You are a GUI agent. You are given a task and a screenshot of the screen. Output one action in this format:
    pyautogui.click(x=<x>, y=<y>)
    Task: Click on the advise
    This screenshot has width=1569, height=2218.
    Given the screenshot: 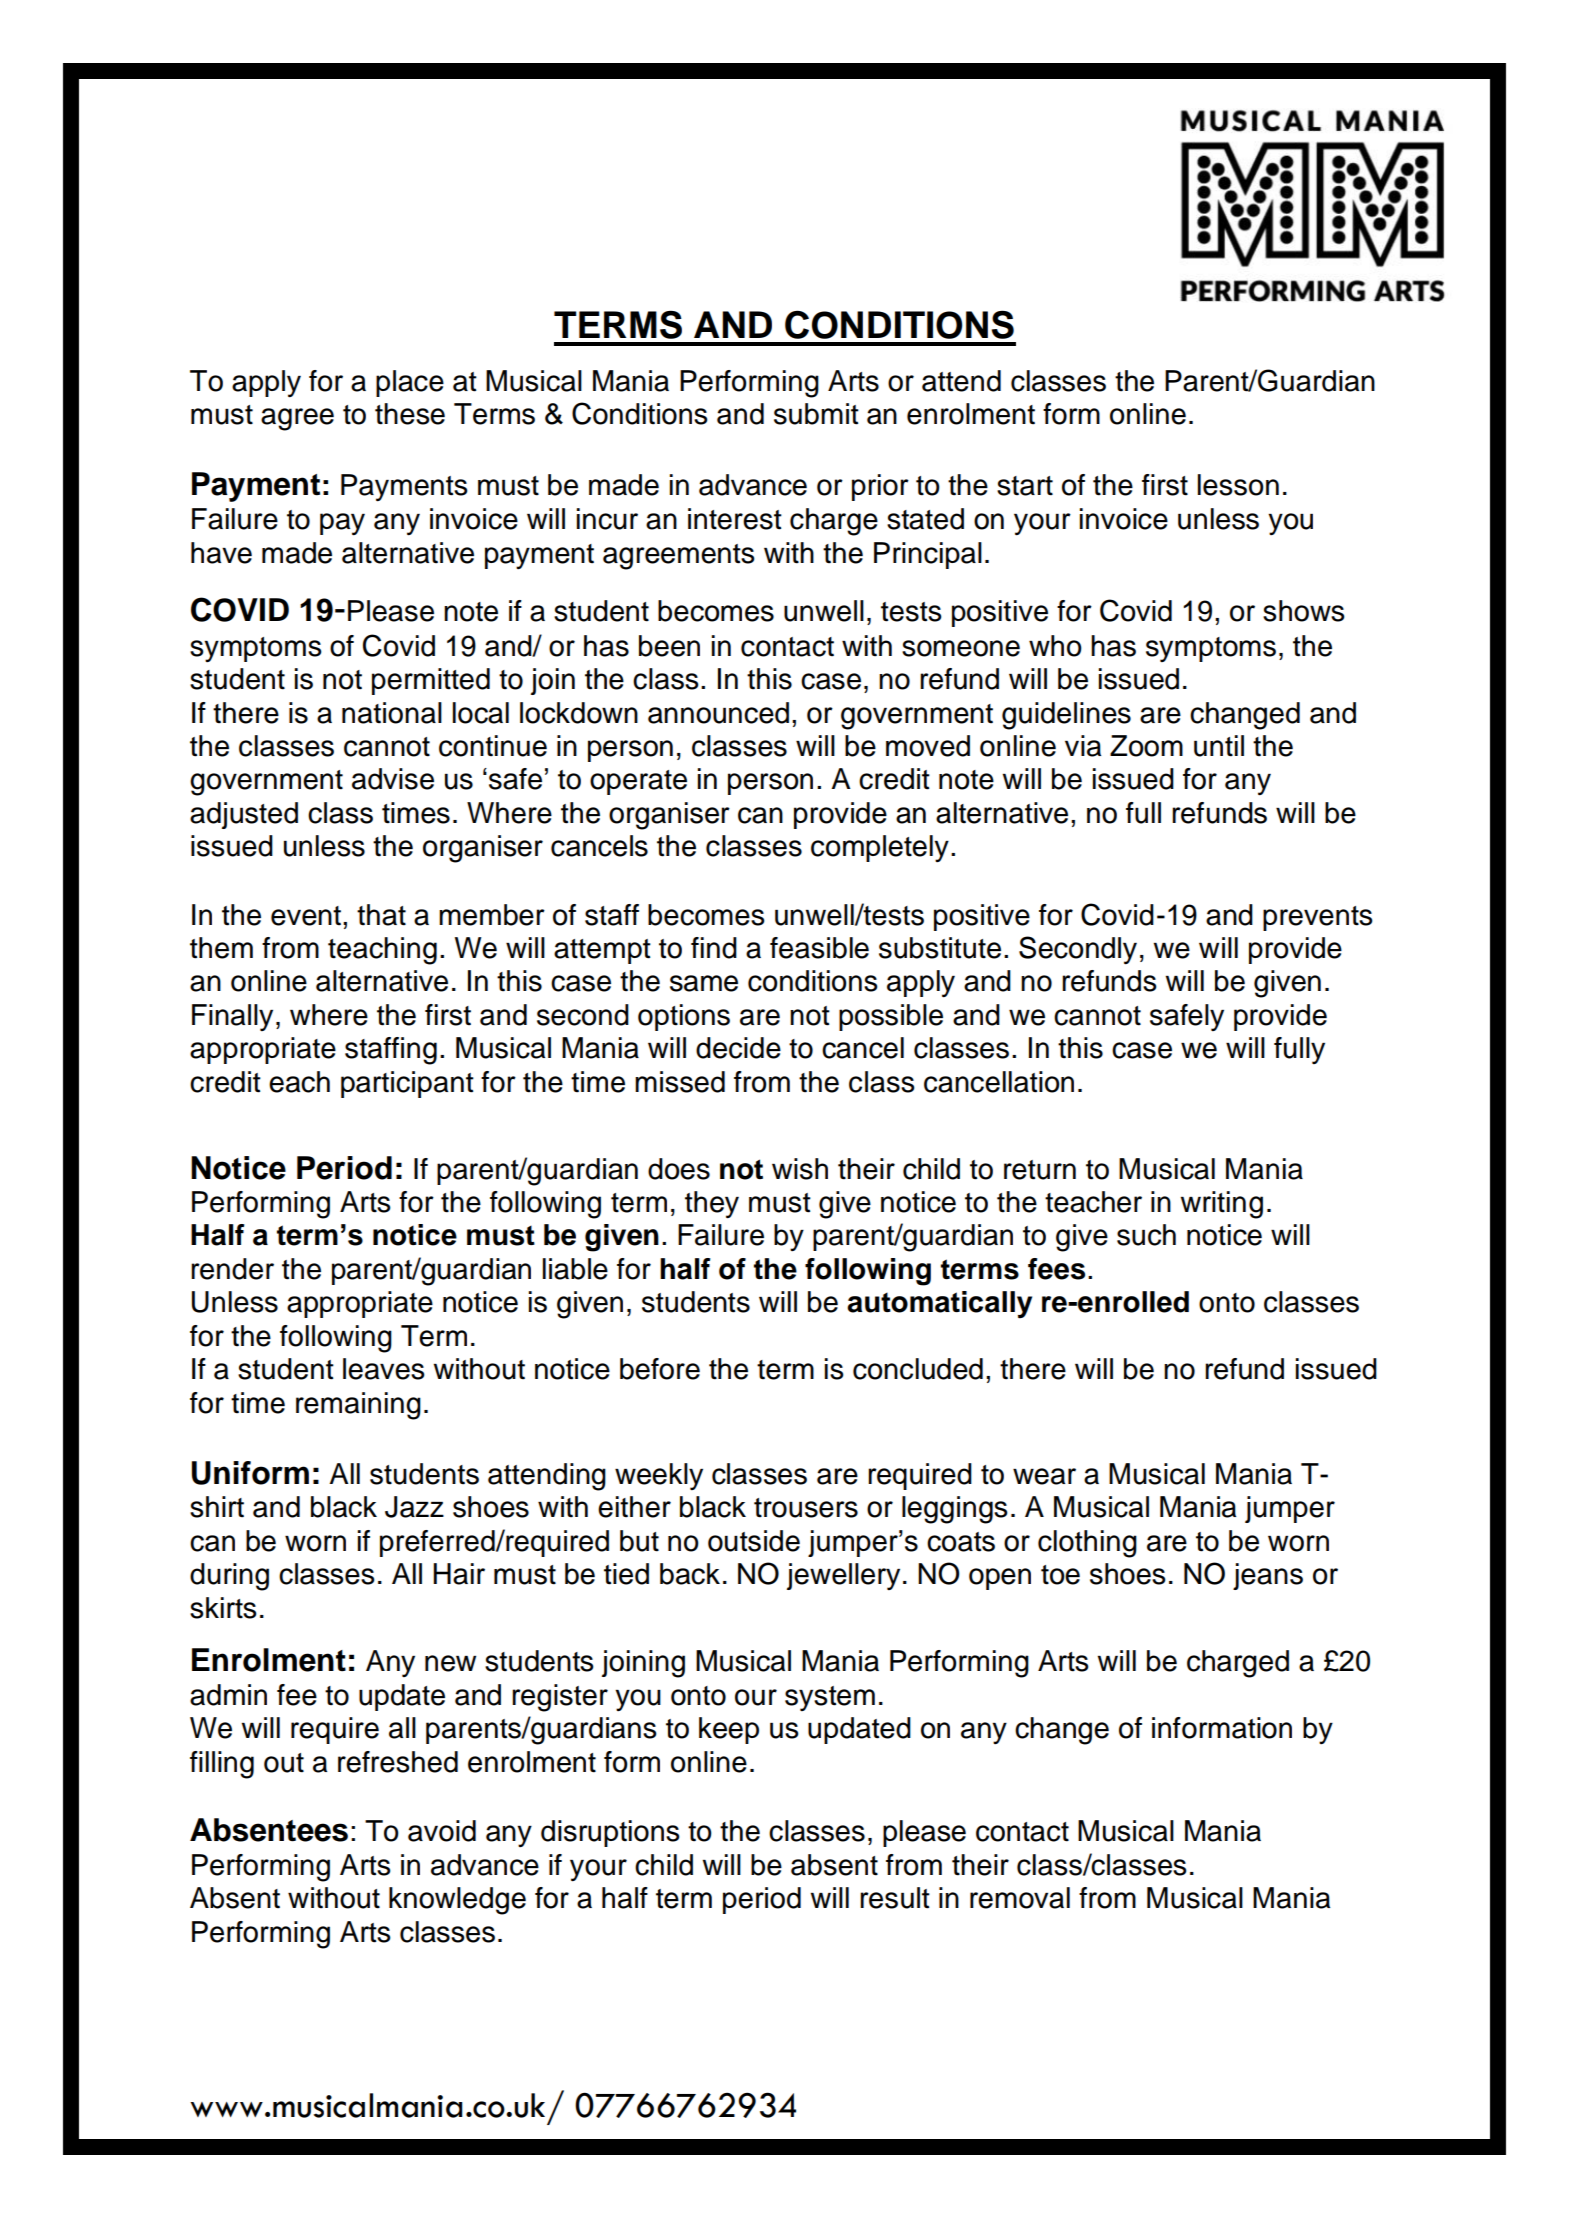 What is the action you would take?
    pyautogui.click(x=393, y=779)
